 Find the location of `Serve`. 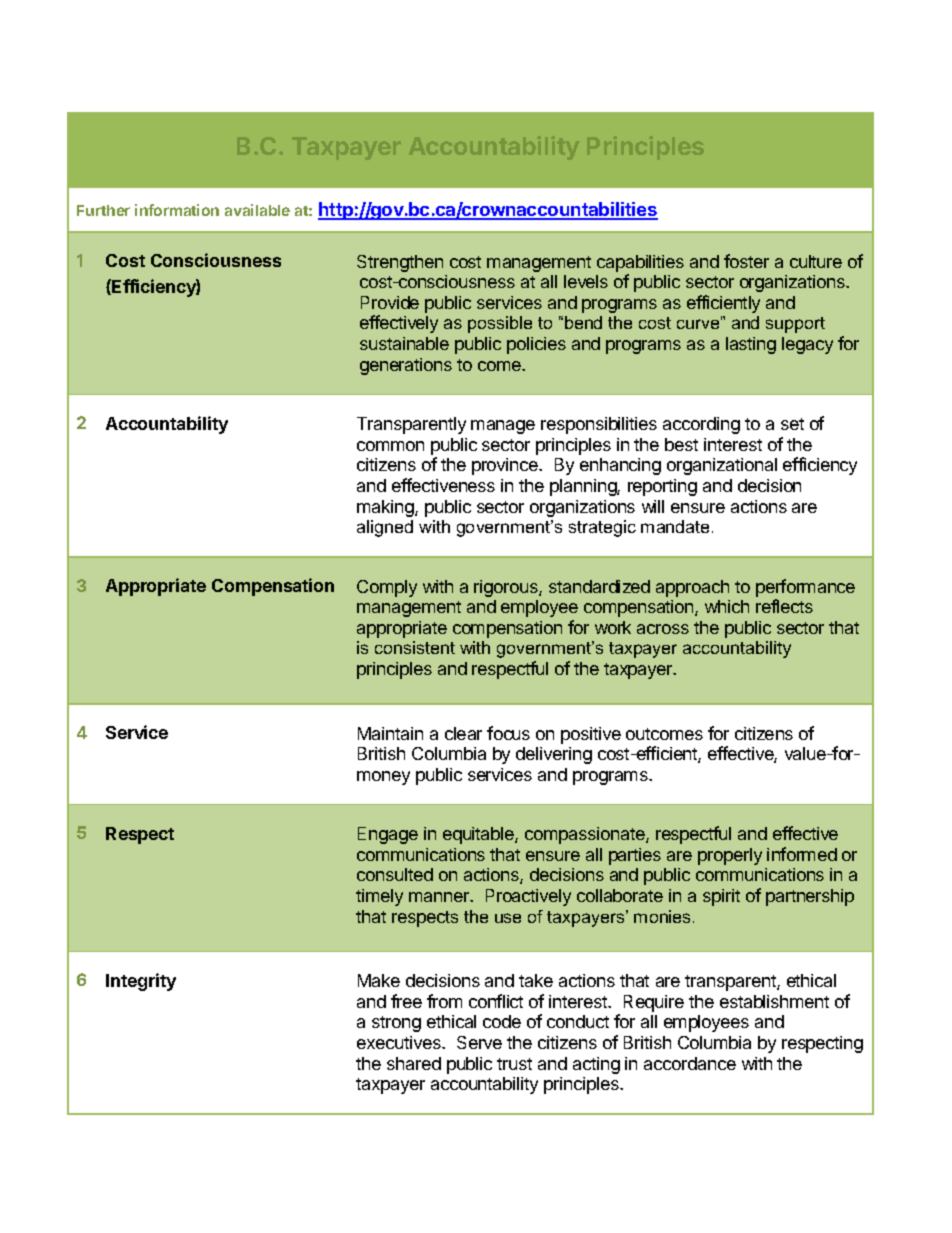

Serve is located at coordinates (479, 1042).
